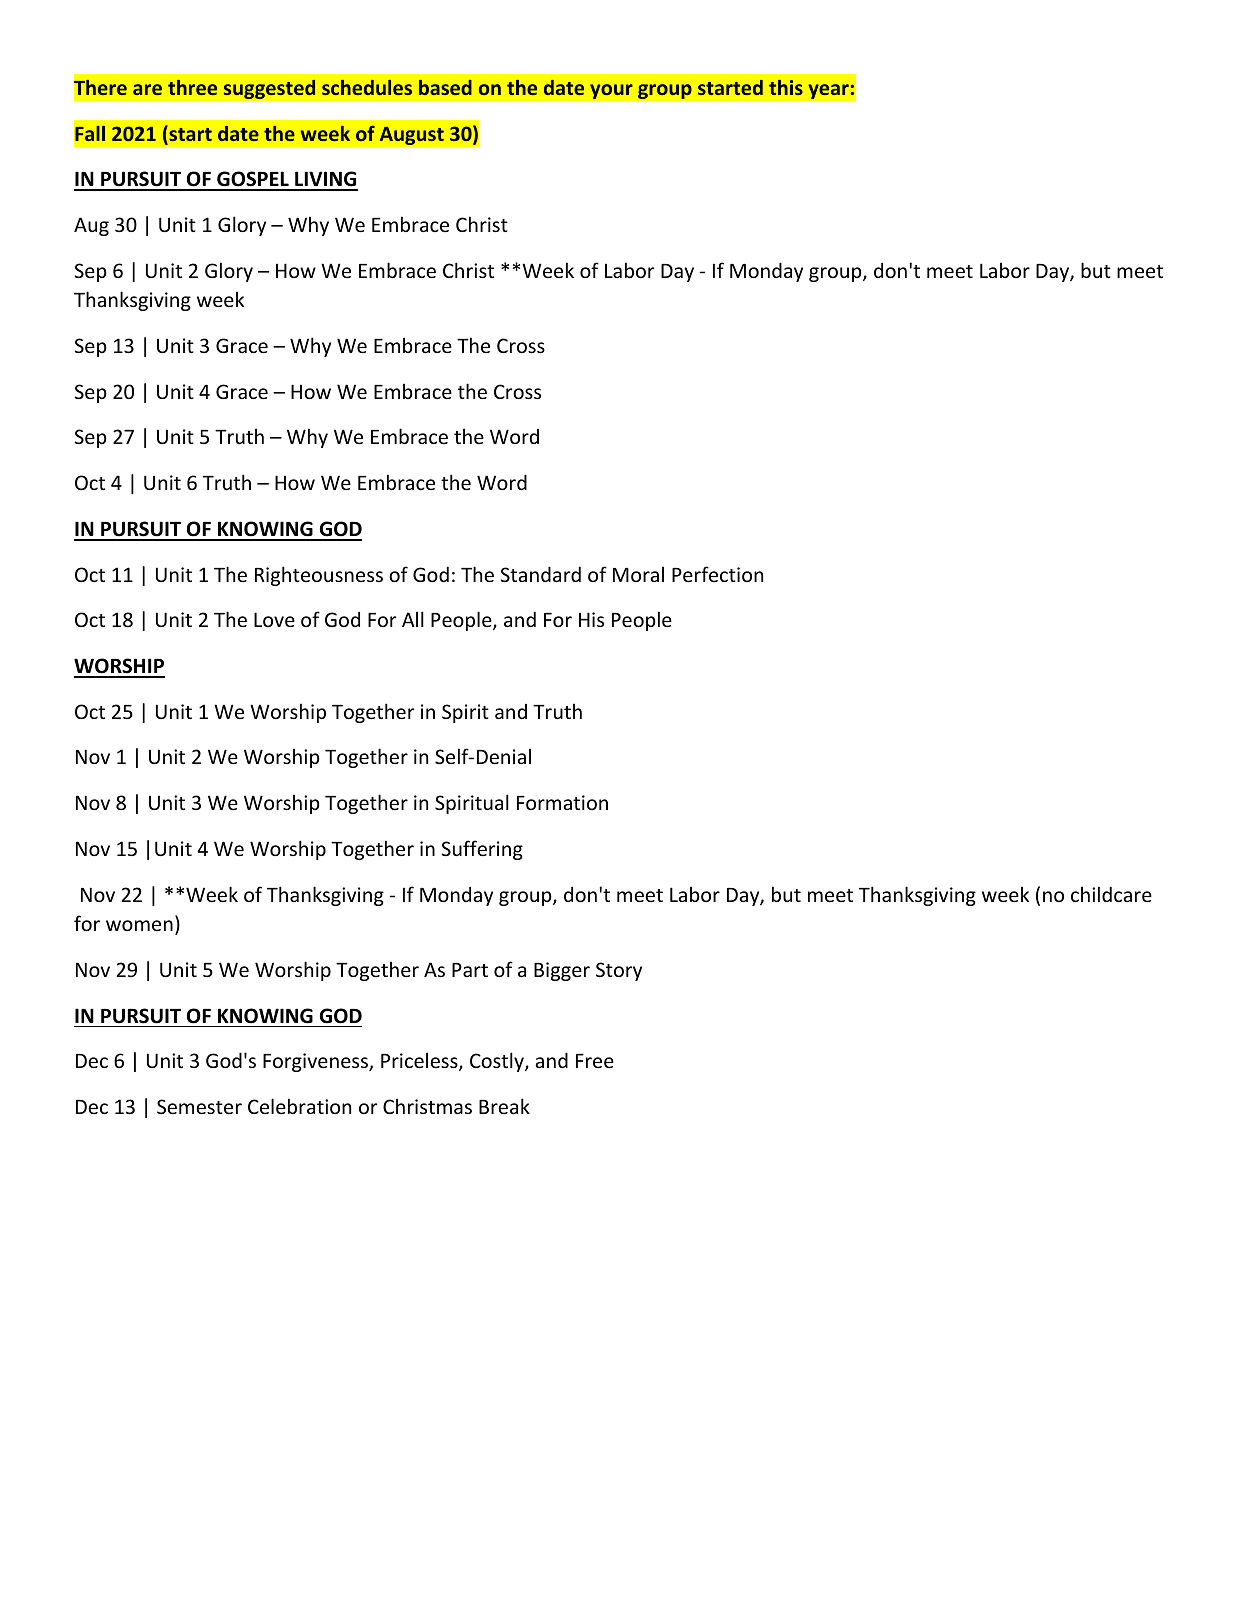 The width and height of the screenshot is (1244, 1610). I want to click on Story, so click(619, 971).
